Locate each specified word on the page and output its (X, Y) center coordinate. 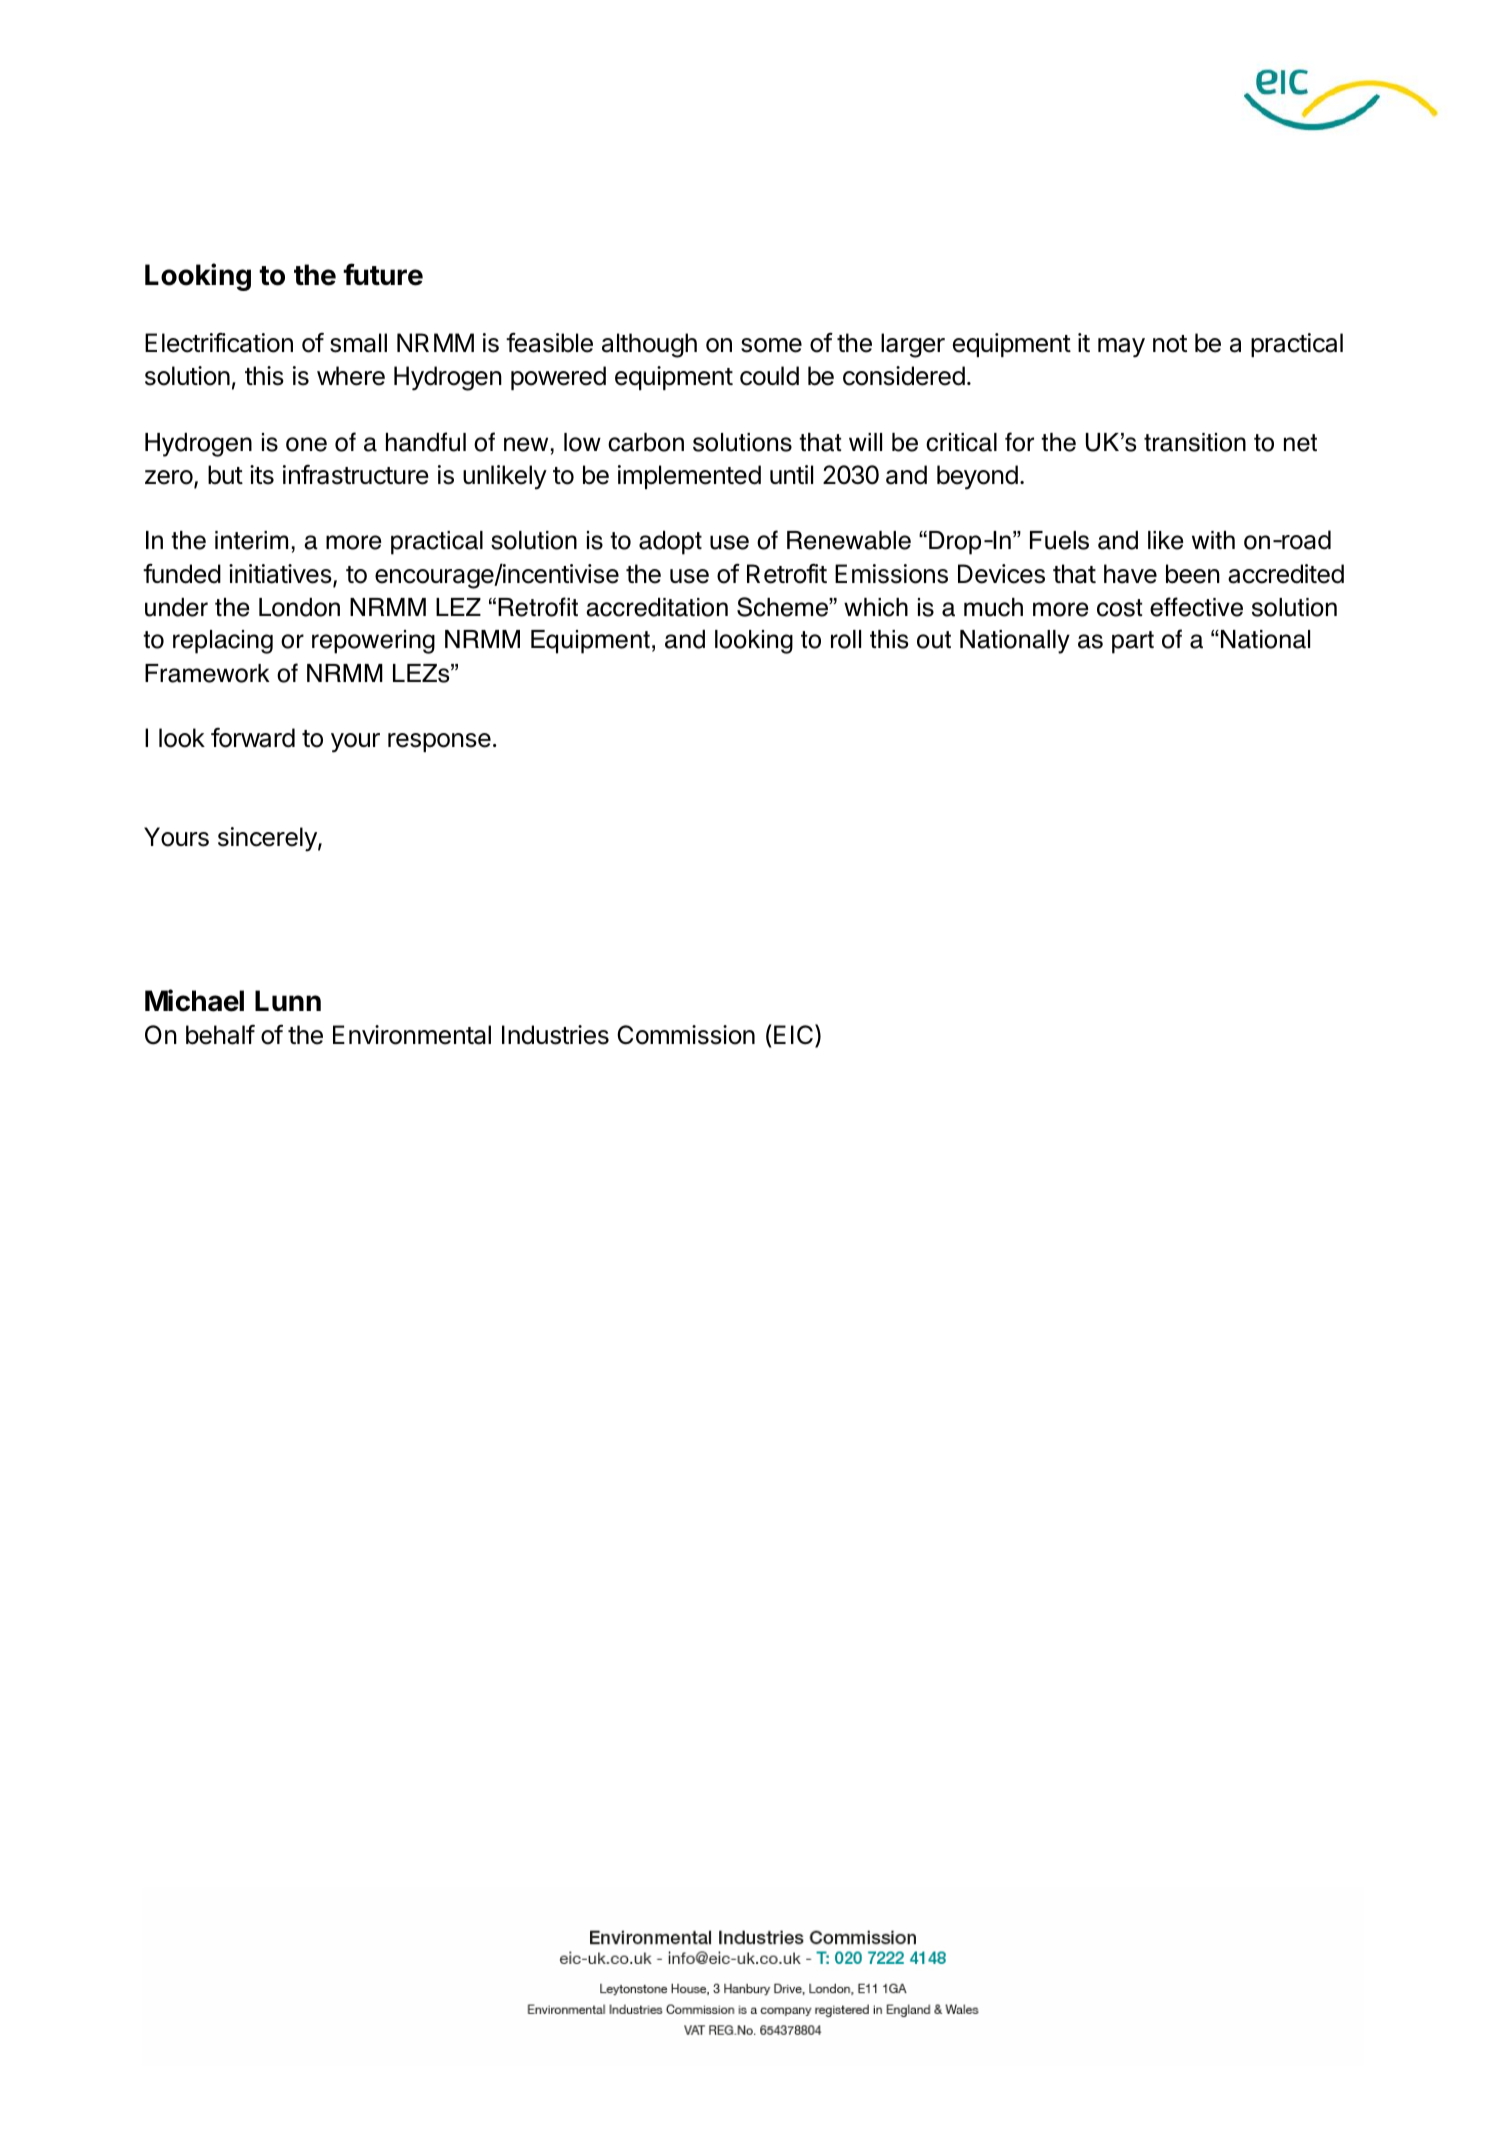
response (439, 742)
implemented (689, 477)
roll (846, 639)
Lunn (288, 1000)
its (262, 475)
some (771, 345)
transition (1195, 442)
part (1133, 642)
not (1170, 344)
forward (253, 738)
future (383, 274)
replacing (223, 642)
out (934, 640)
